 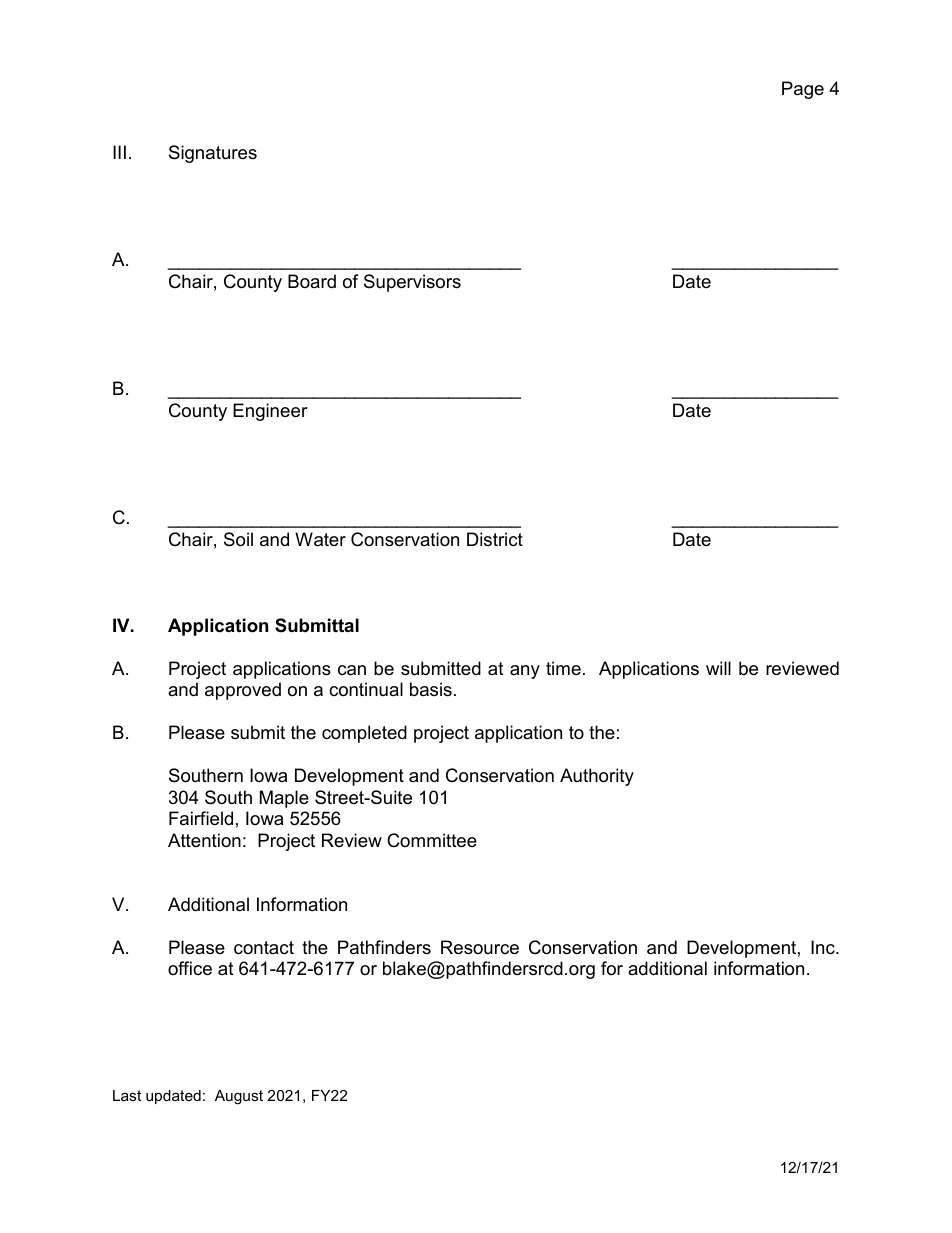 What do you see at coordinates (495, 539) in the document?
I see `District` at bounding box center [495, 539].
